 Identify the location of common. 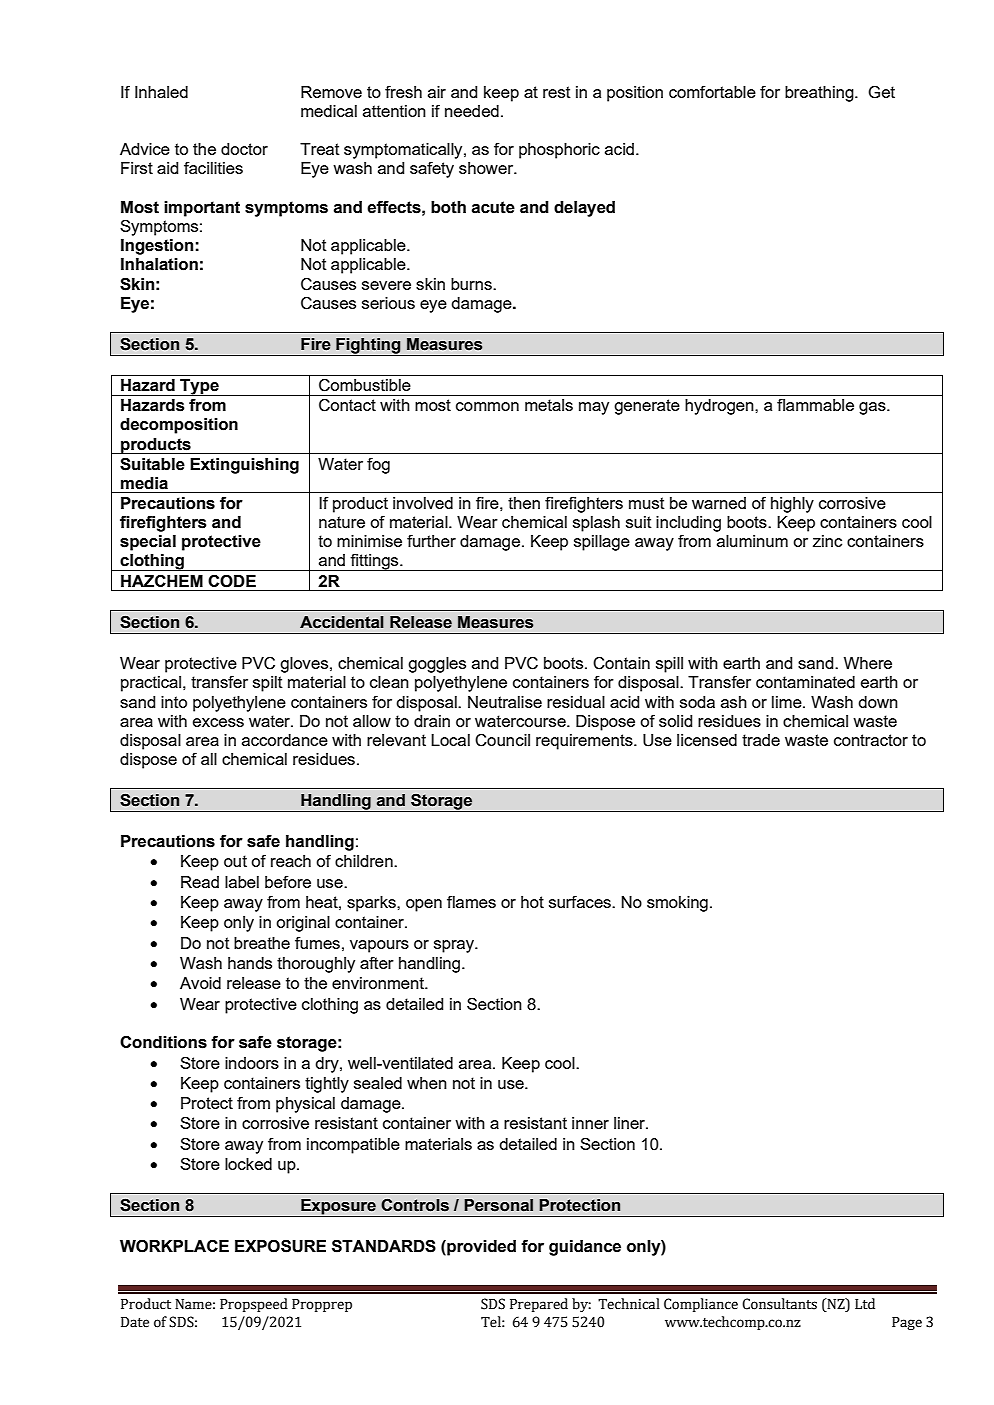
(487, 406).
